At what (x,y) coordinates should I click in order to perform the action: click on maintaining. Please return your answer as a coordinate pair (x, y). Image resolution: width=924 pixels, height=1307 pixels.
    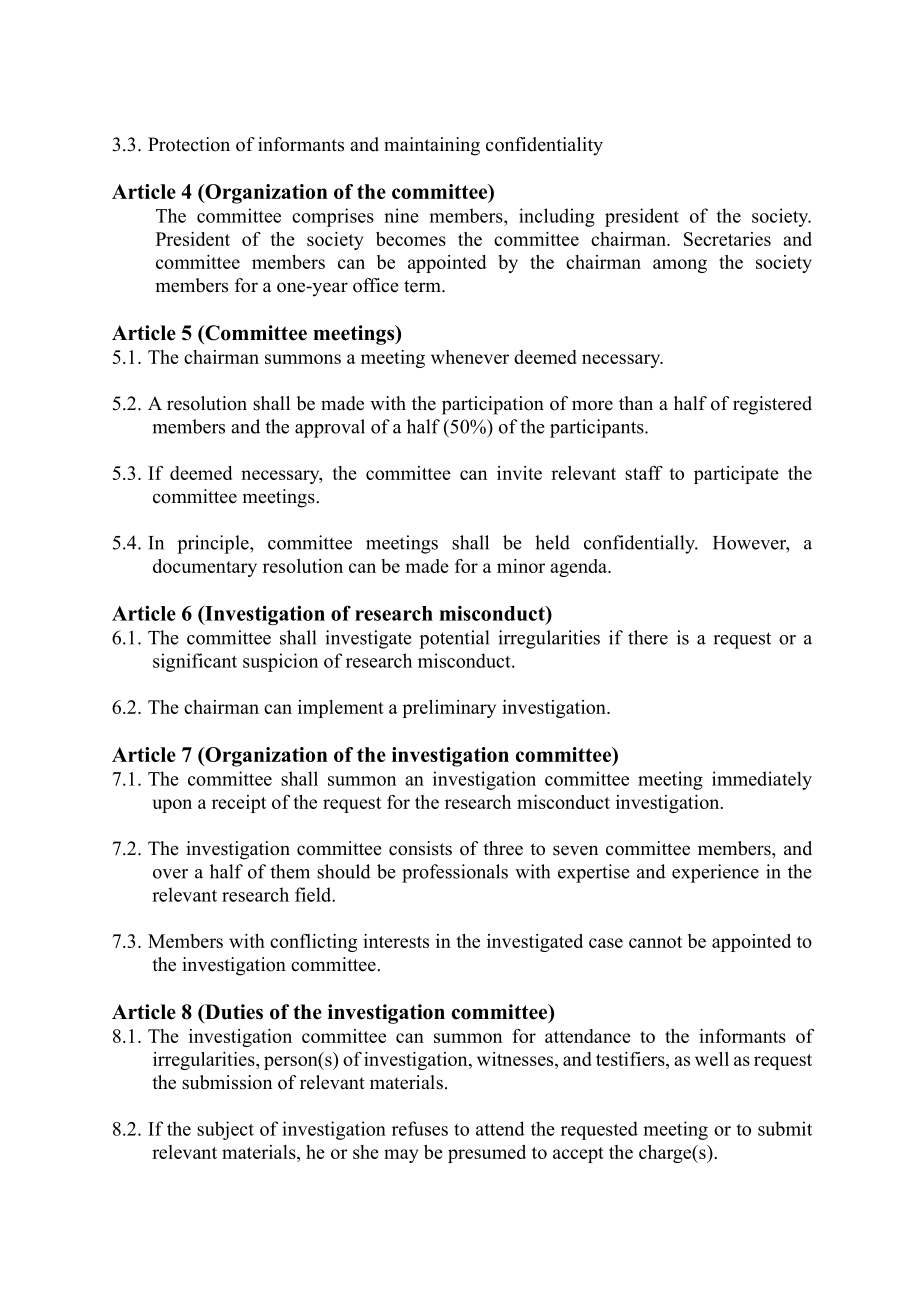
    Looking at the image, I should click on (432, 146).
